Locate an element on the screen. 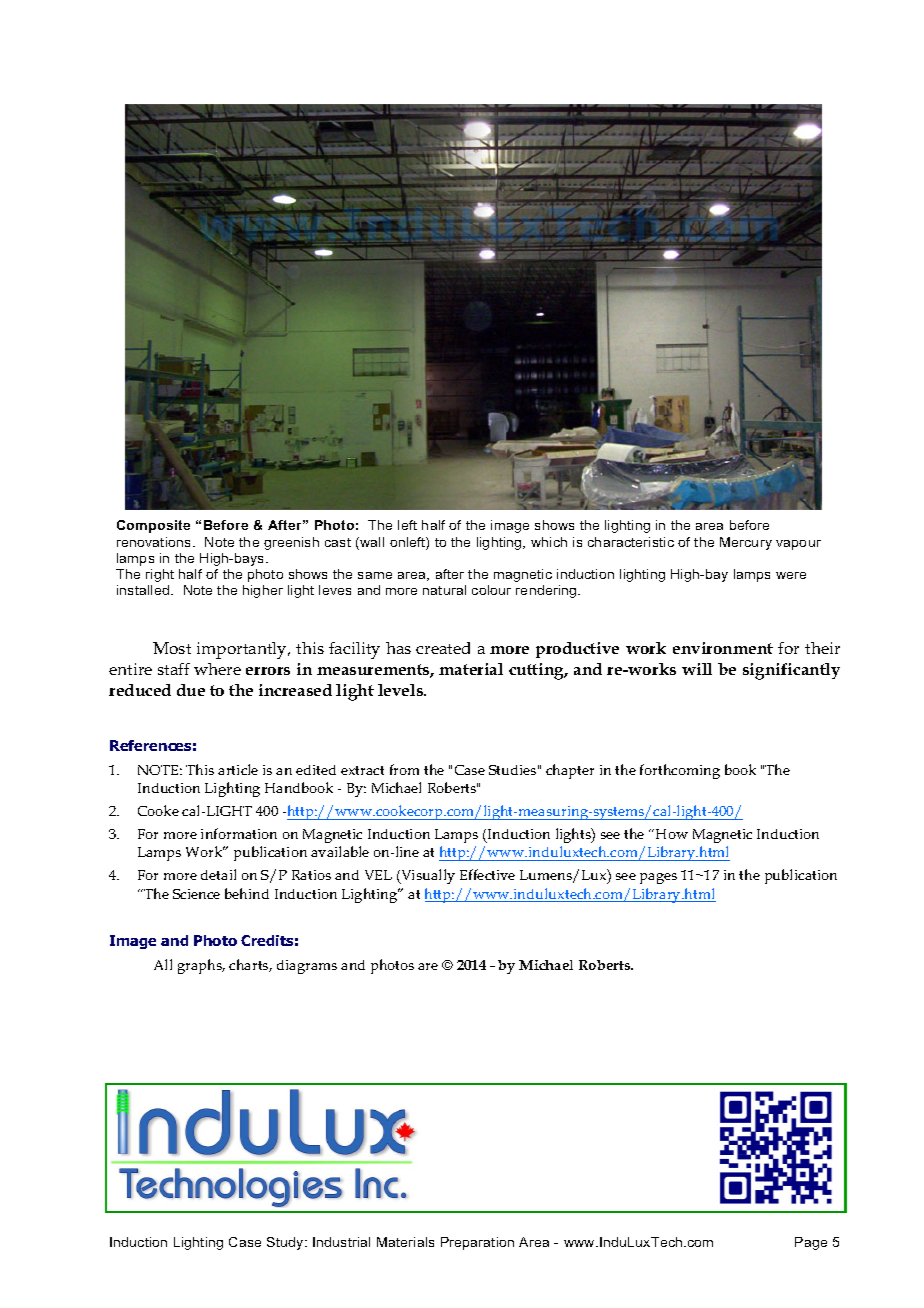 Image resolution: width=924 pixels, height=1308 pixels. Preparation is located at coordinates (477, 1243).
